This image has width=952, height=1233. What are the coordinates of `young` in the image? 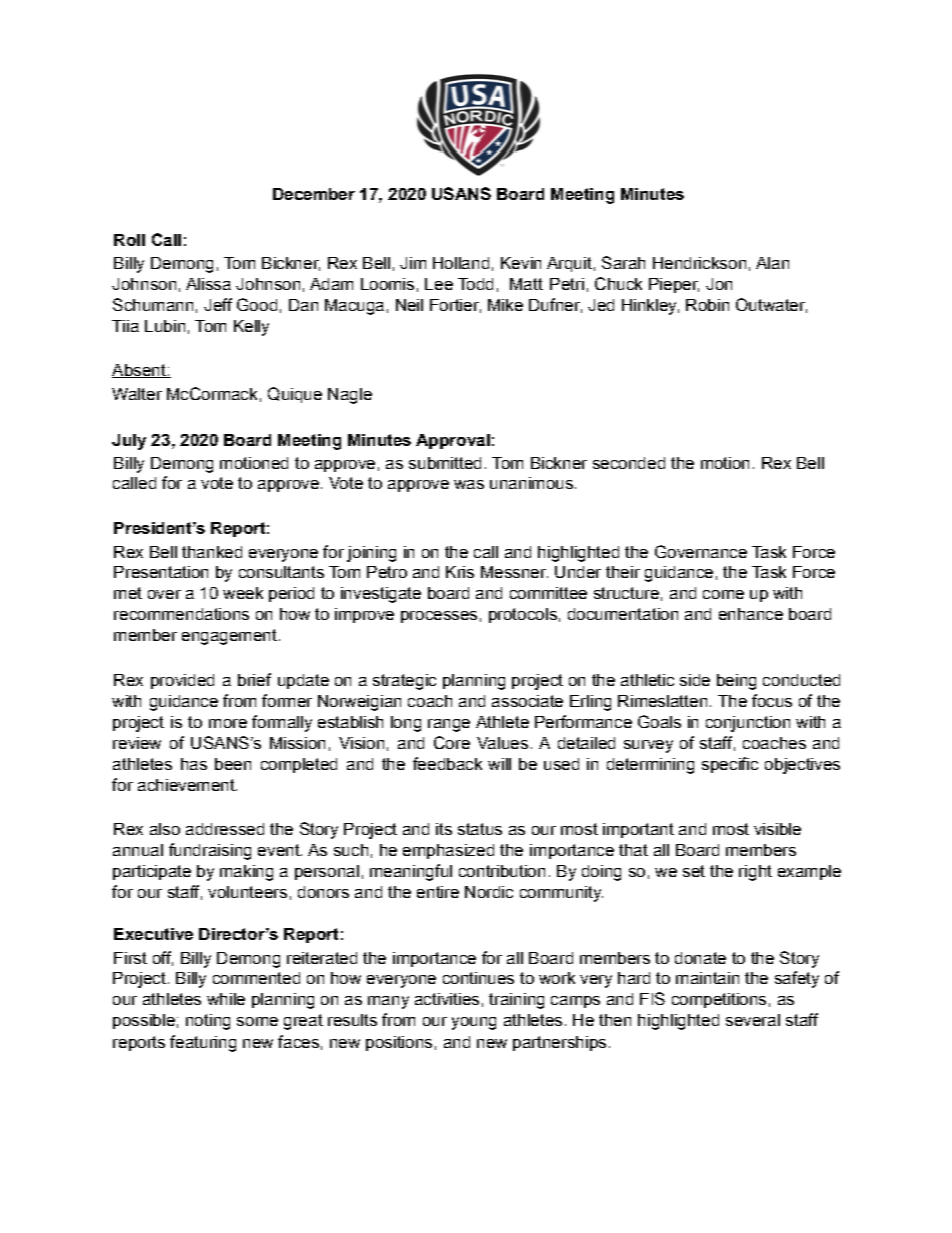 It's located at (474, 1023).
